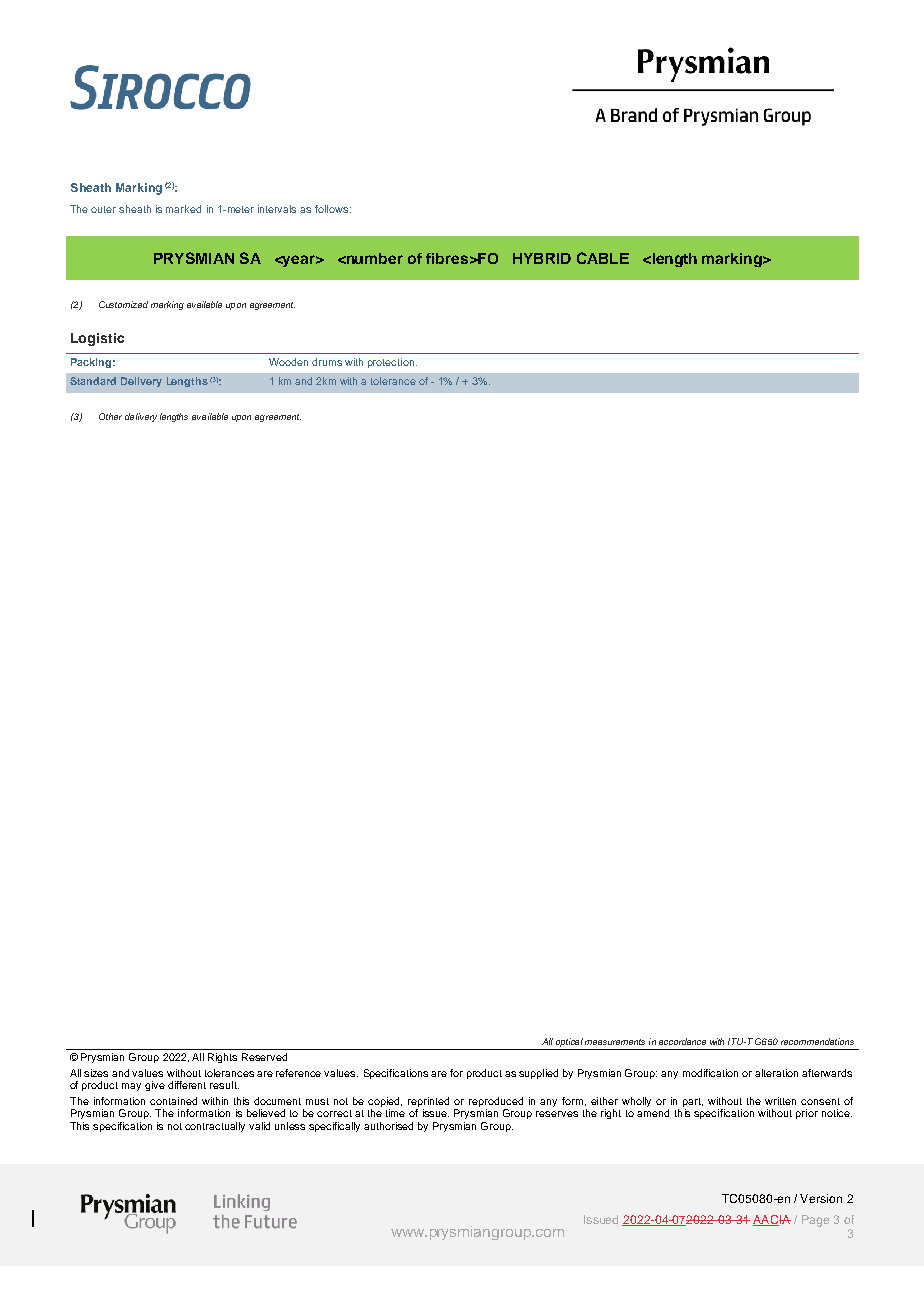 The width and height of the page is (924, 1308). What do you see at coordinates (821, 1198) in the page?
I see `Version` at bounding box center [821, 1198].
